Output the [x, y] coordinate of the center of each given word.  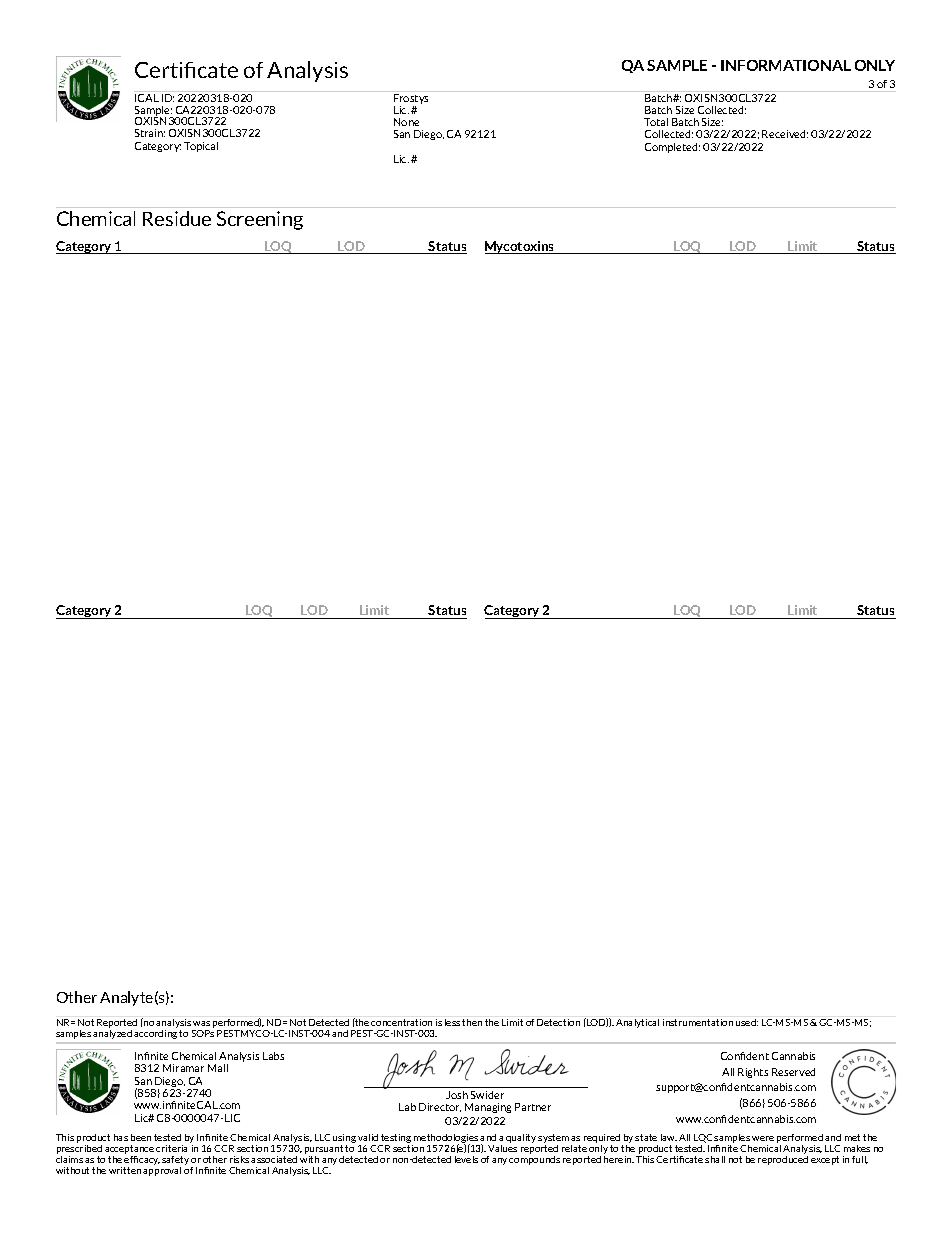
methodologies [446, 1139]
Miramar [183, 1068]
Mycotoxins [521, 247]
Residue [177, 218]
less [452, 1022]
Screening [260, 220]
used [747, 1022]
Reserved [793, 1072]
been [141, 1137]
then [472, 1022]
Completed [672, 148]
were [763, 1138]
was [201, 1023]
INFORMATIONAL [786, 65]
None [406, 122]
